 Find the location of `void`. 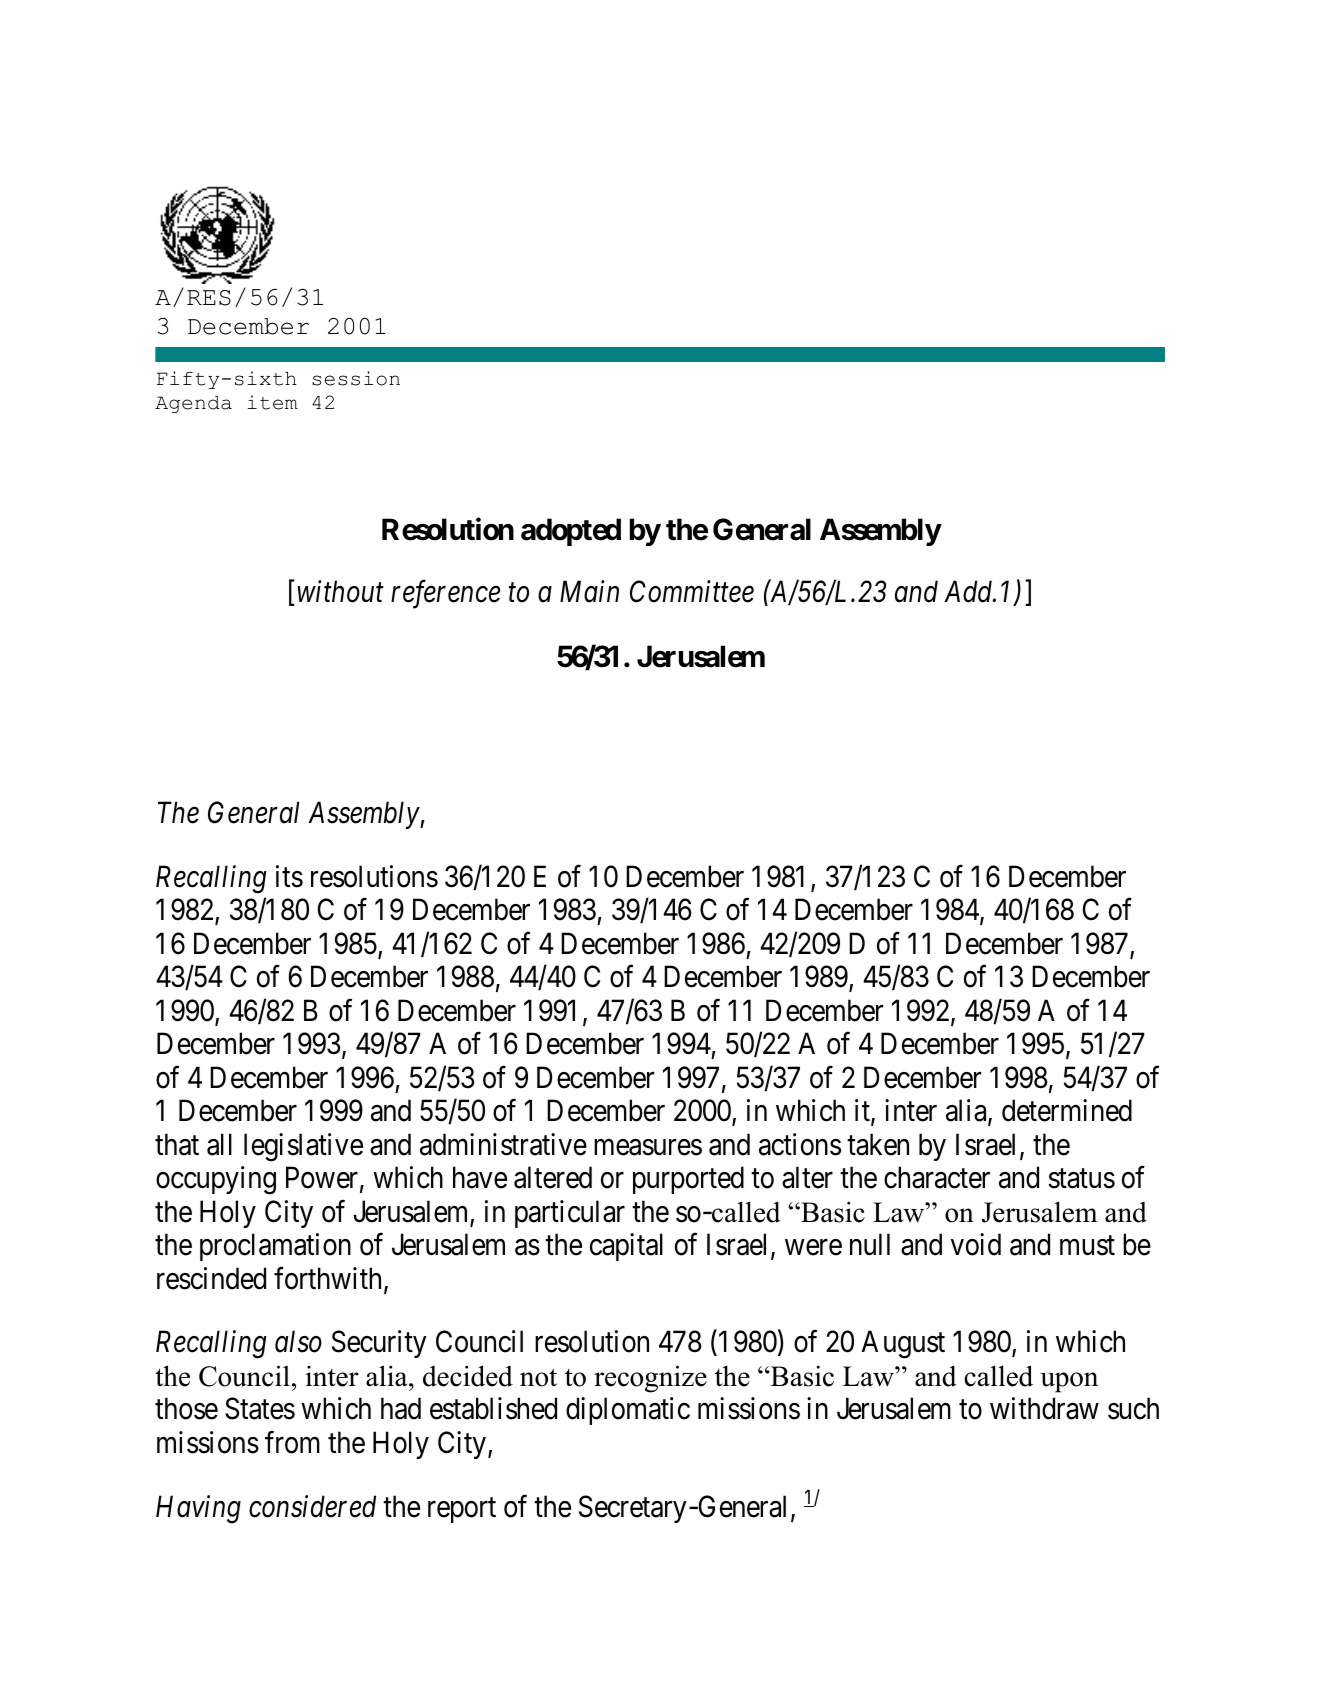

void is located at coordinates (976, 1244).
